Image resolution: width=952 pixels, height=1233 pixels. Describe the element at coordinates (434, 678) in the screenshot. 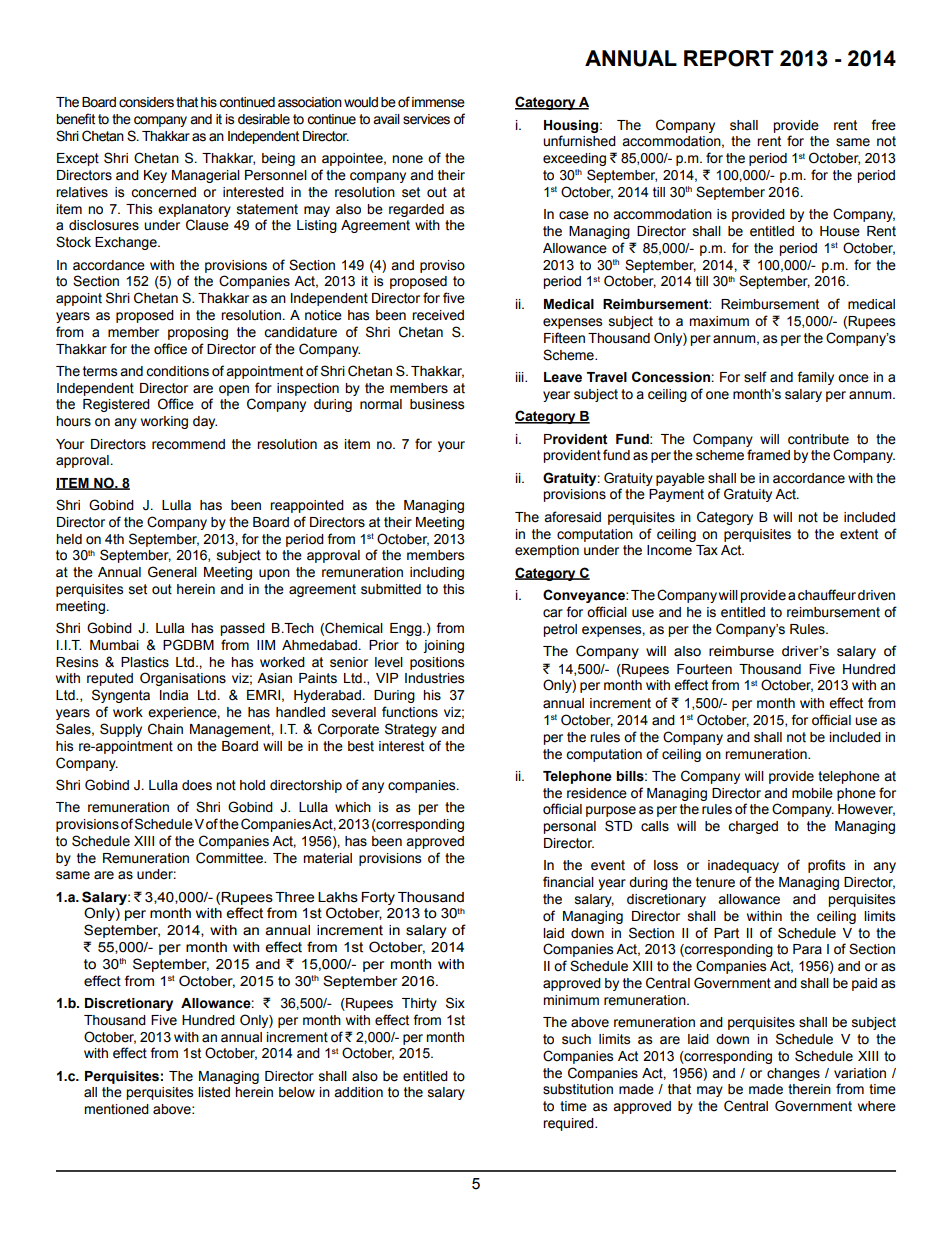

I see `Industries` at that location.
